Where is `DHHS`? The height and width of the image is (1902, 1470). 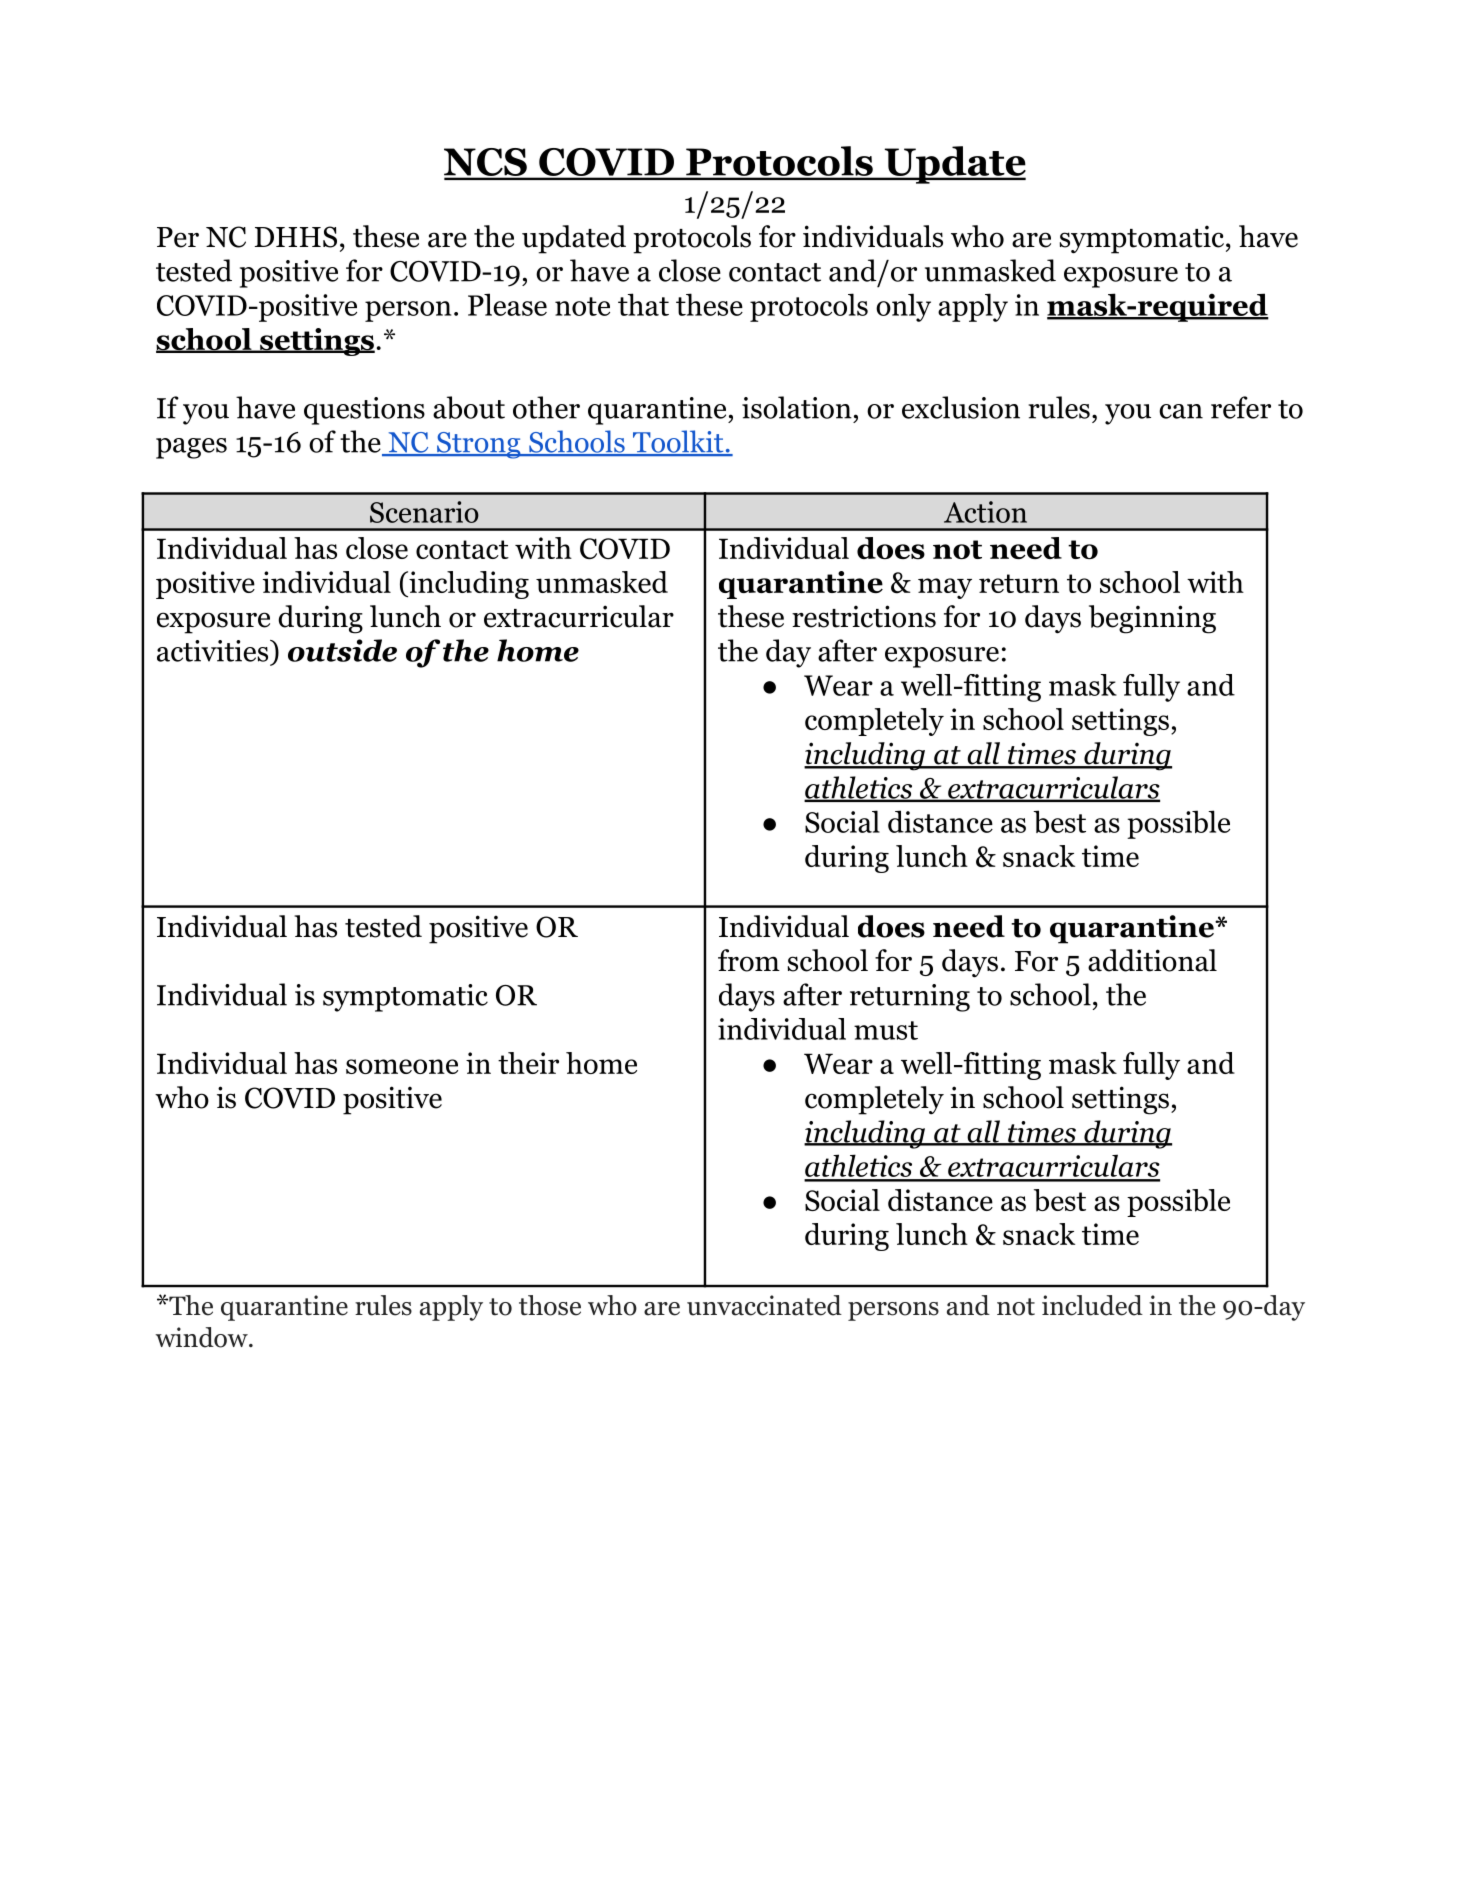
DHHS is located at coordinates (296, 237).
